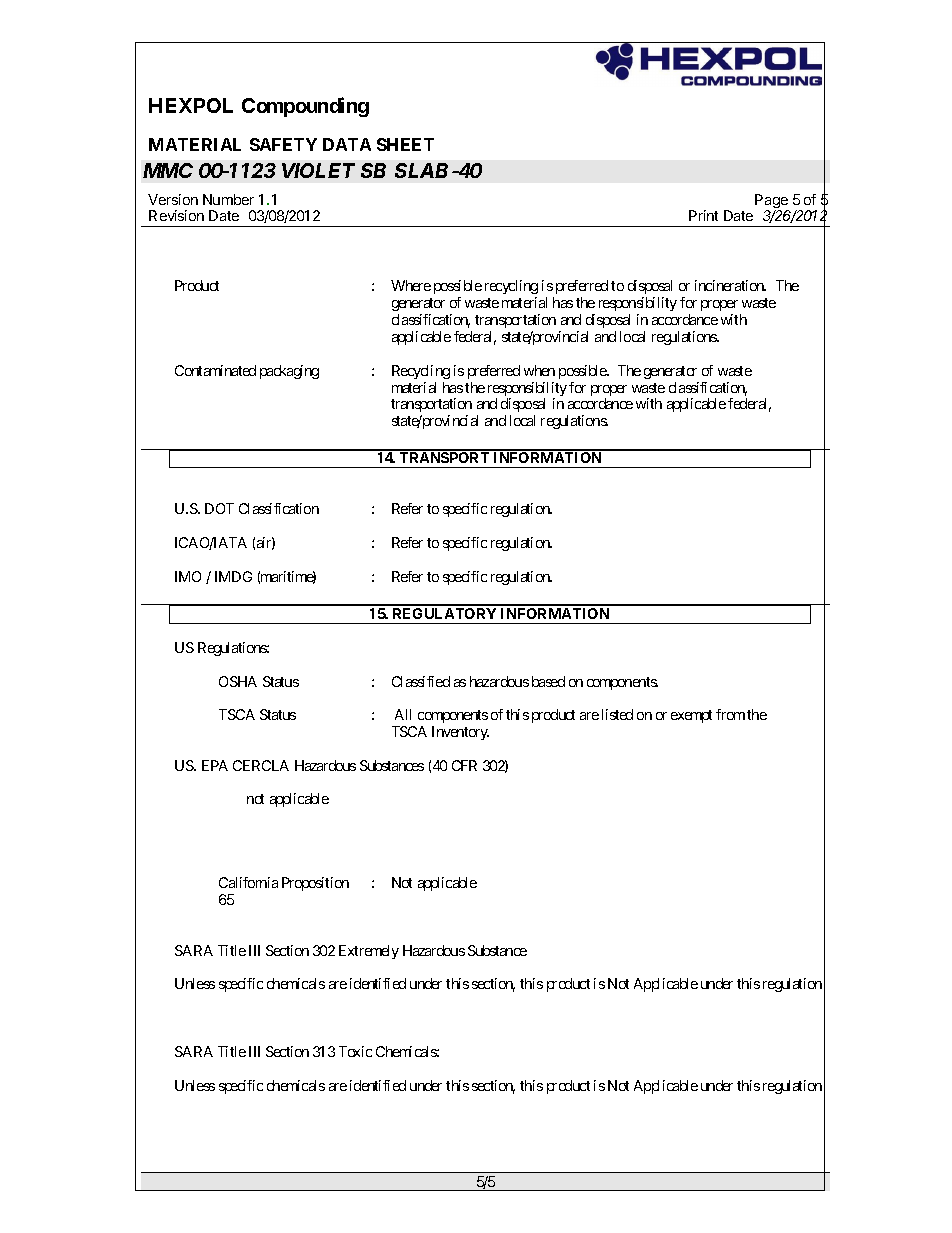 This screenshot has width=952, height=1233. I want to click on from, so click(730, 714).
